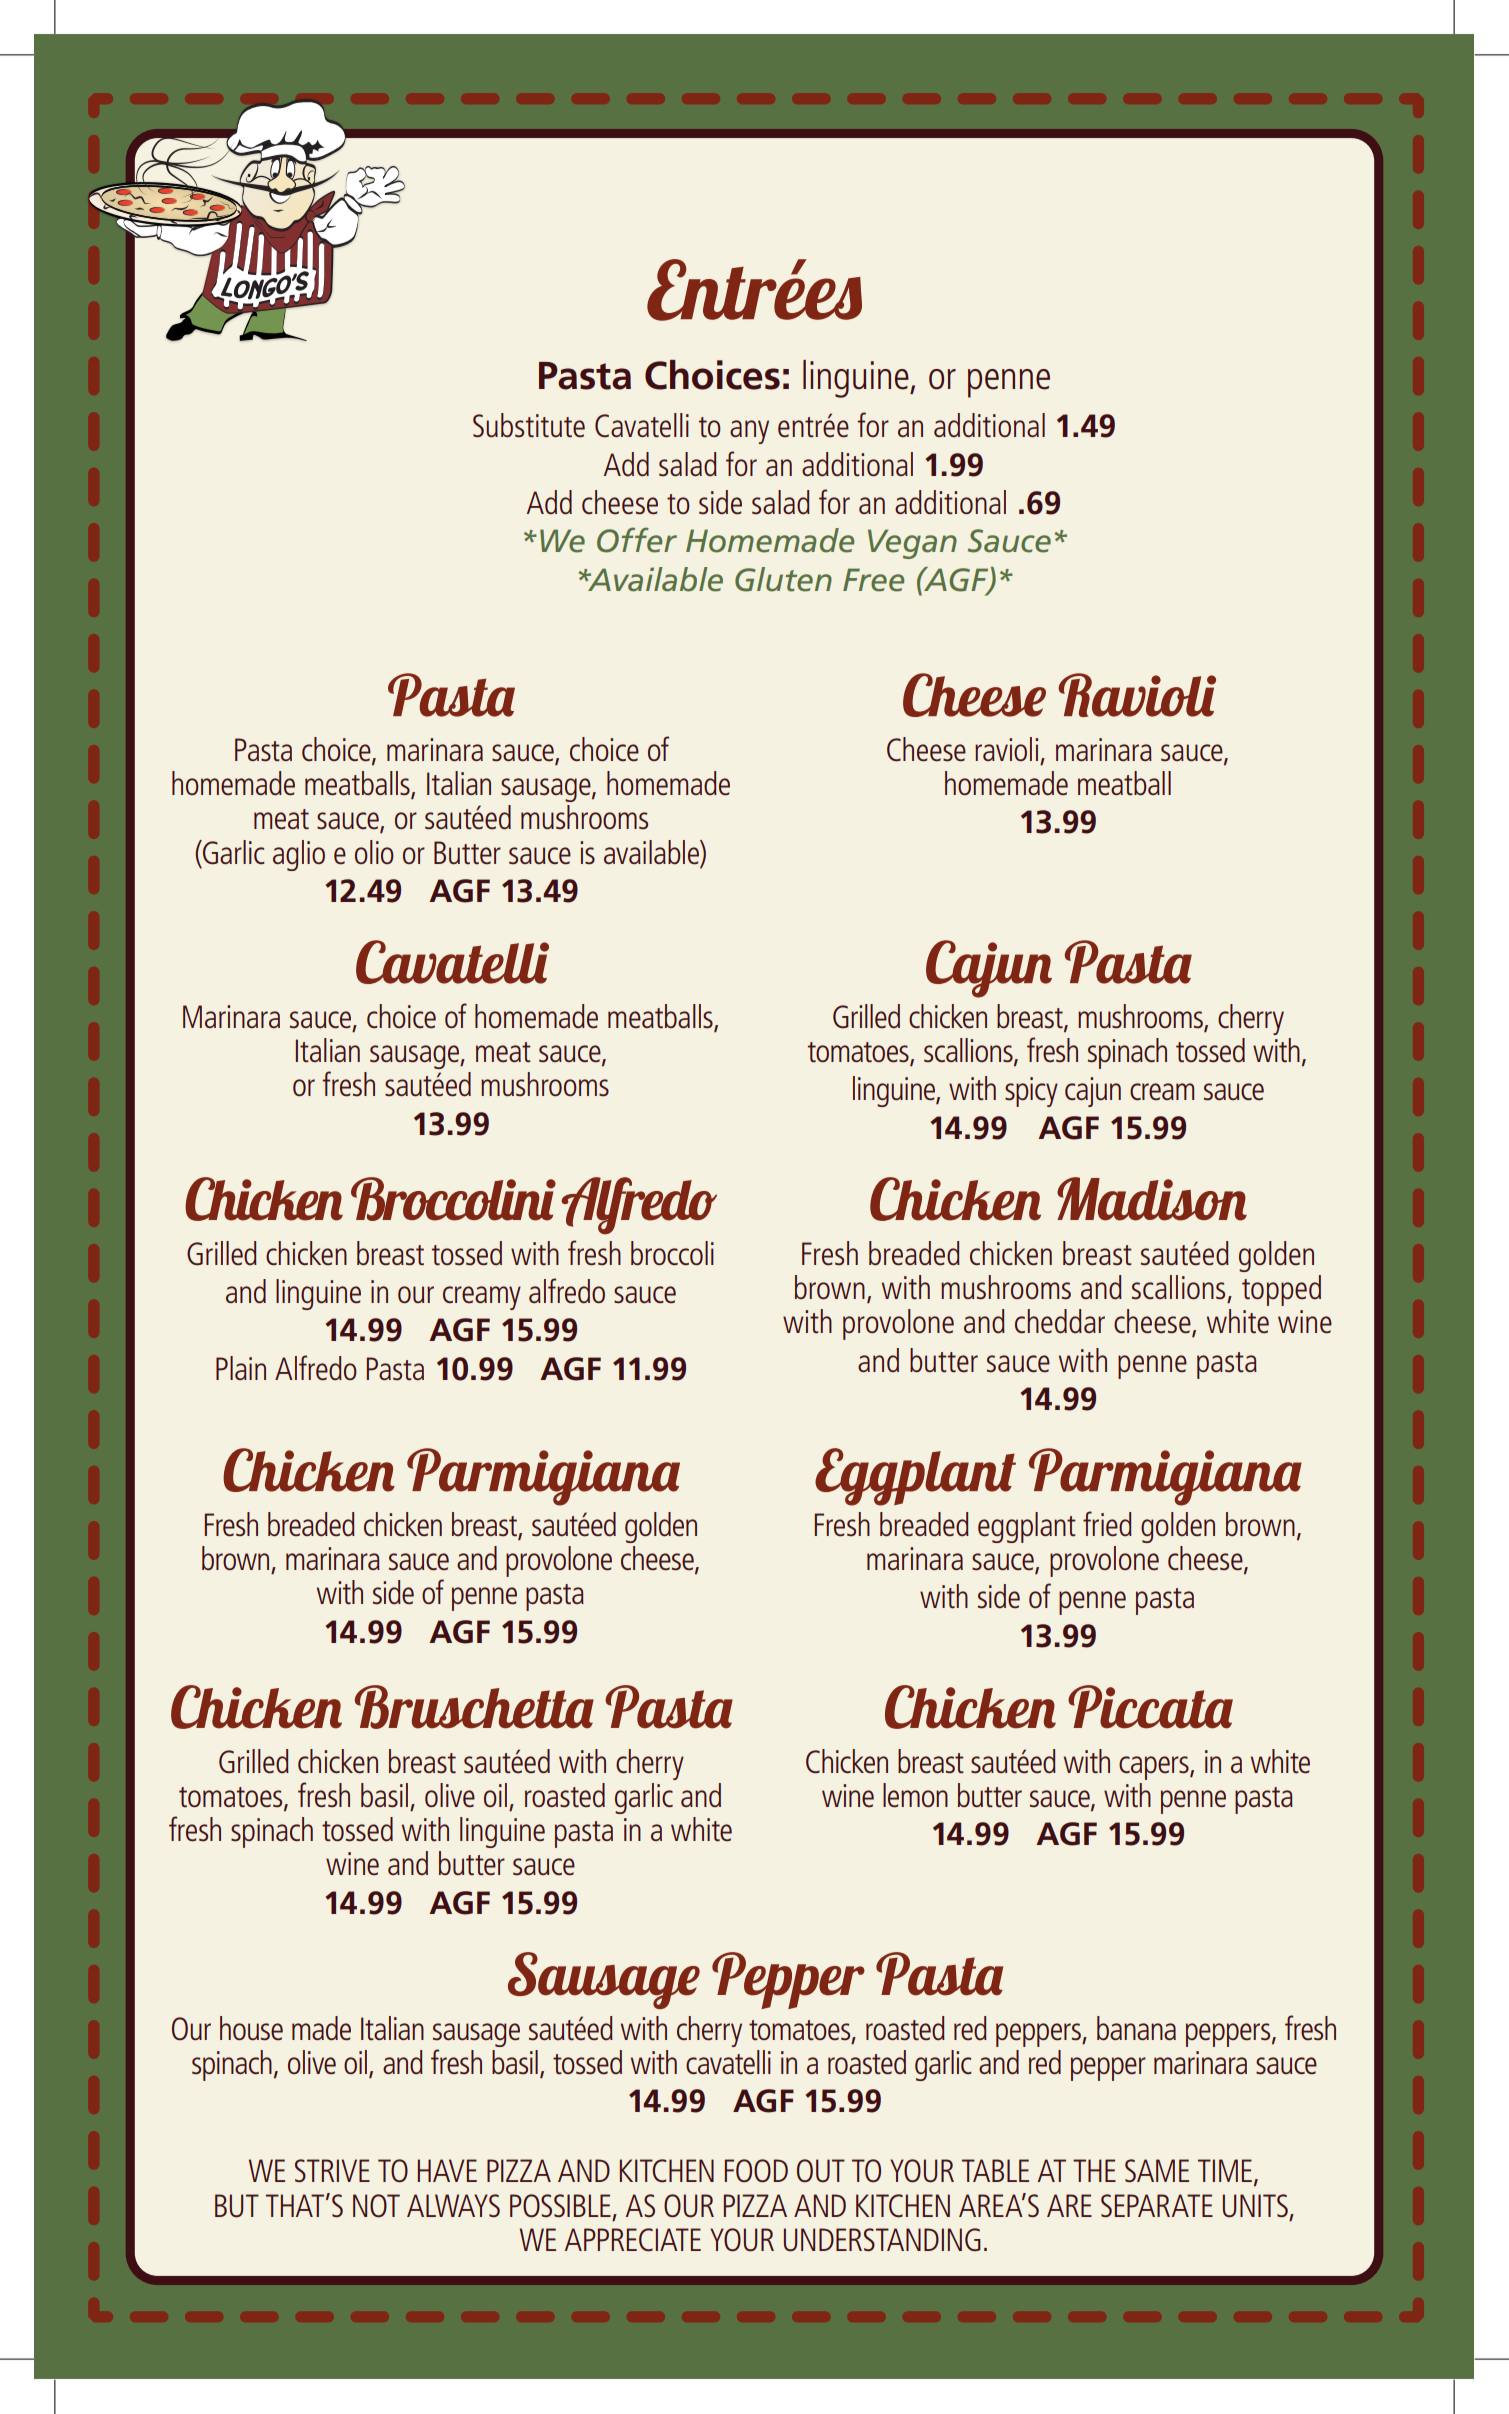 This page has width=1509, height=2414. What do you see at coordinates (251, 2028) in the page?
I see `house` at bounding box center [251, 2028].
